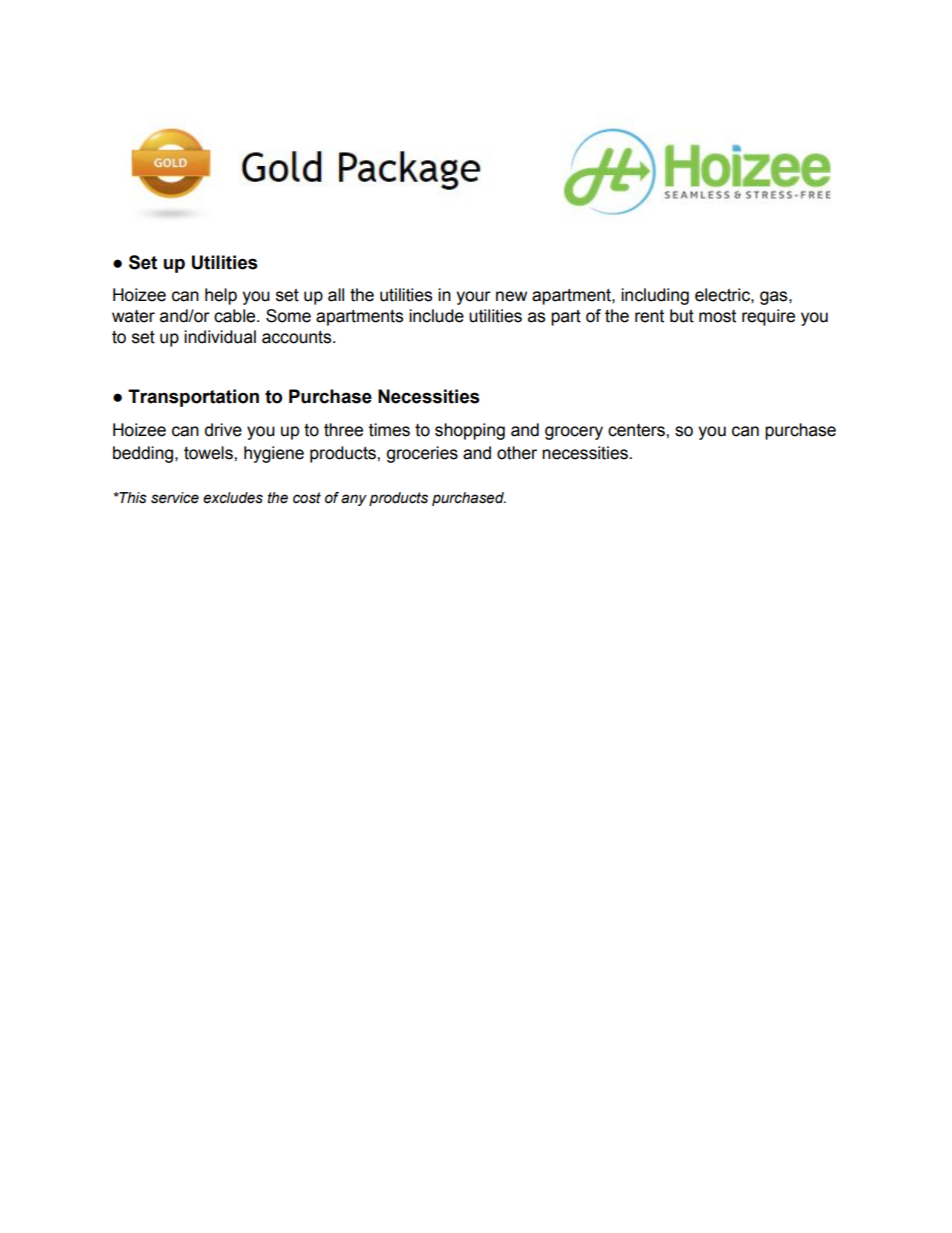 This screenshot has width=952, height=1233. What do you see at coordinates (193, 398) in the screenshot?
I see `Transportation` at bounding box center [193, 398].
